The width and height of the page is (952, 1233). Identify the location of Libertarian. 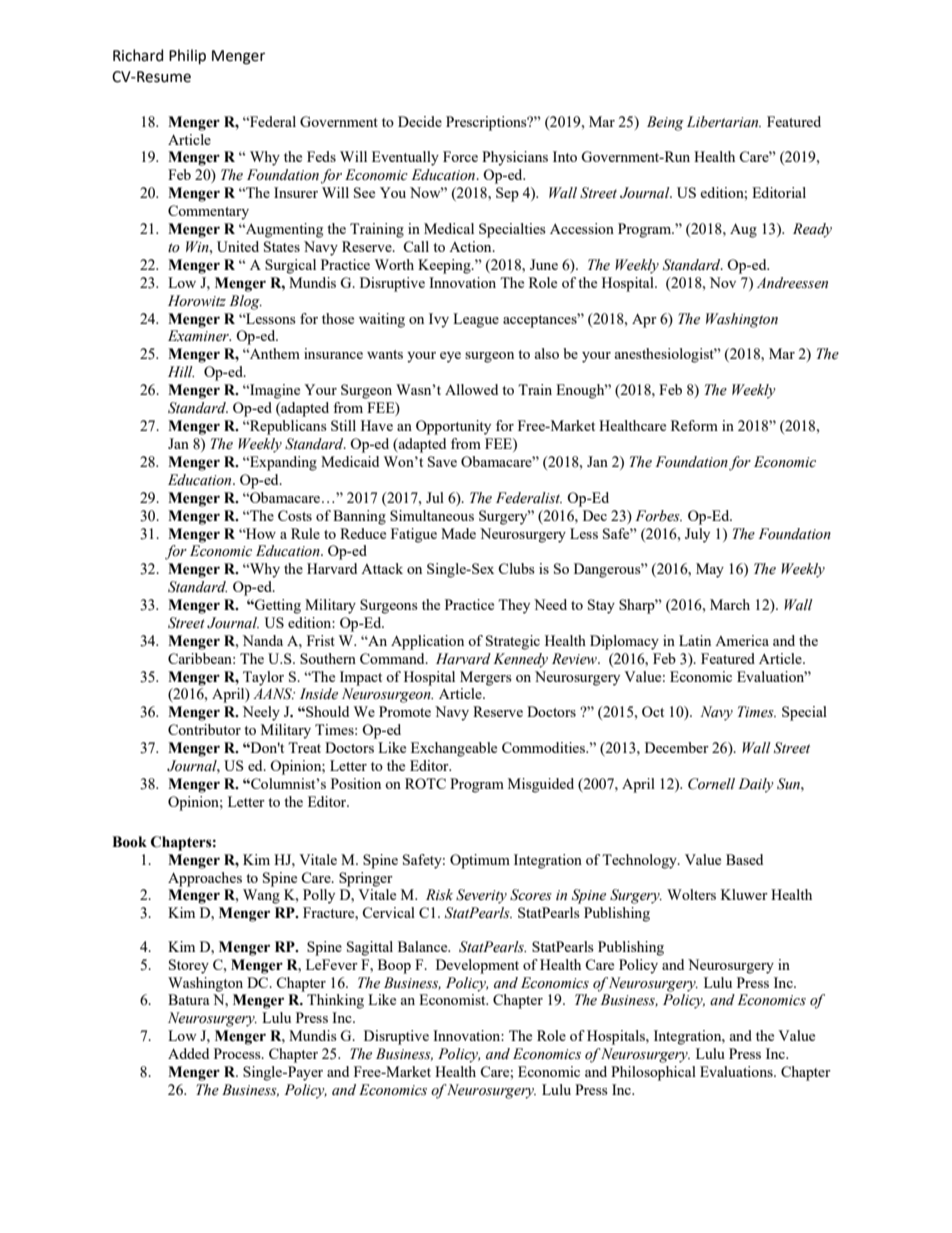
(724, 122).
